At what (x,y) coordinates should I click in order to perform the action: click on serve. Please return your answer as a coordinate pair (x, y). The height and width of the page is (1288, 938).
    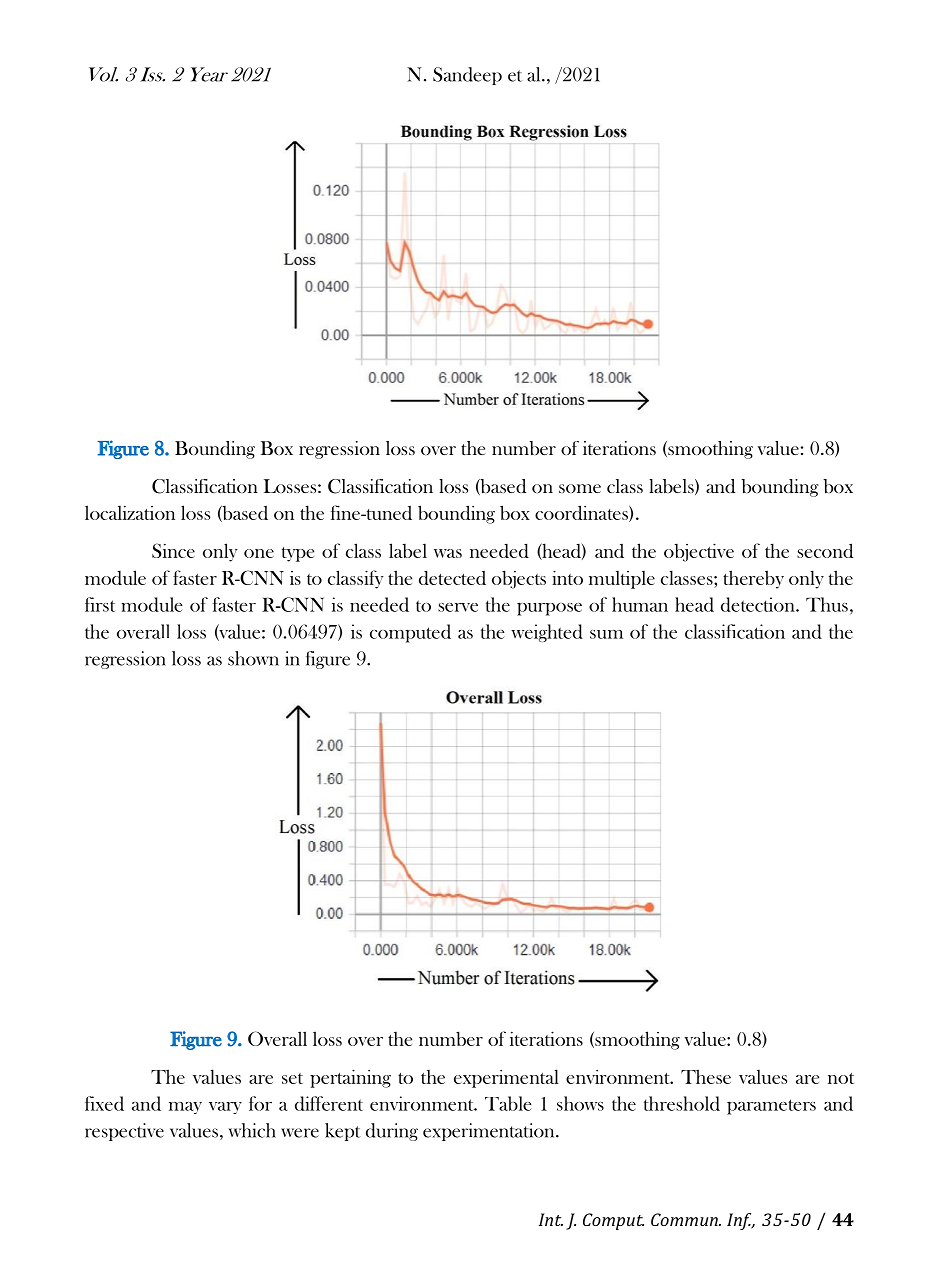
    Looking at the image, I should click on (458, 607).
